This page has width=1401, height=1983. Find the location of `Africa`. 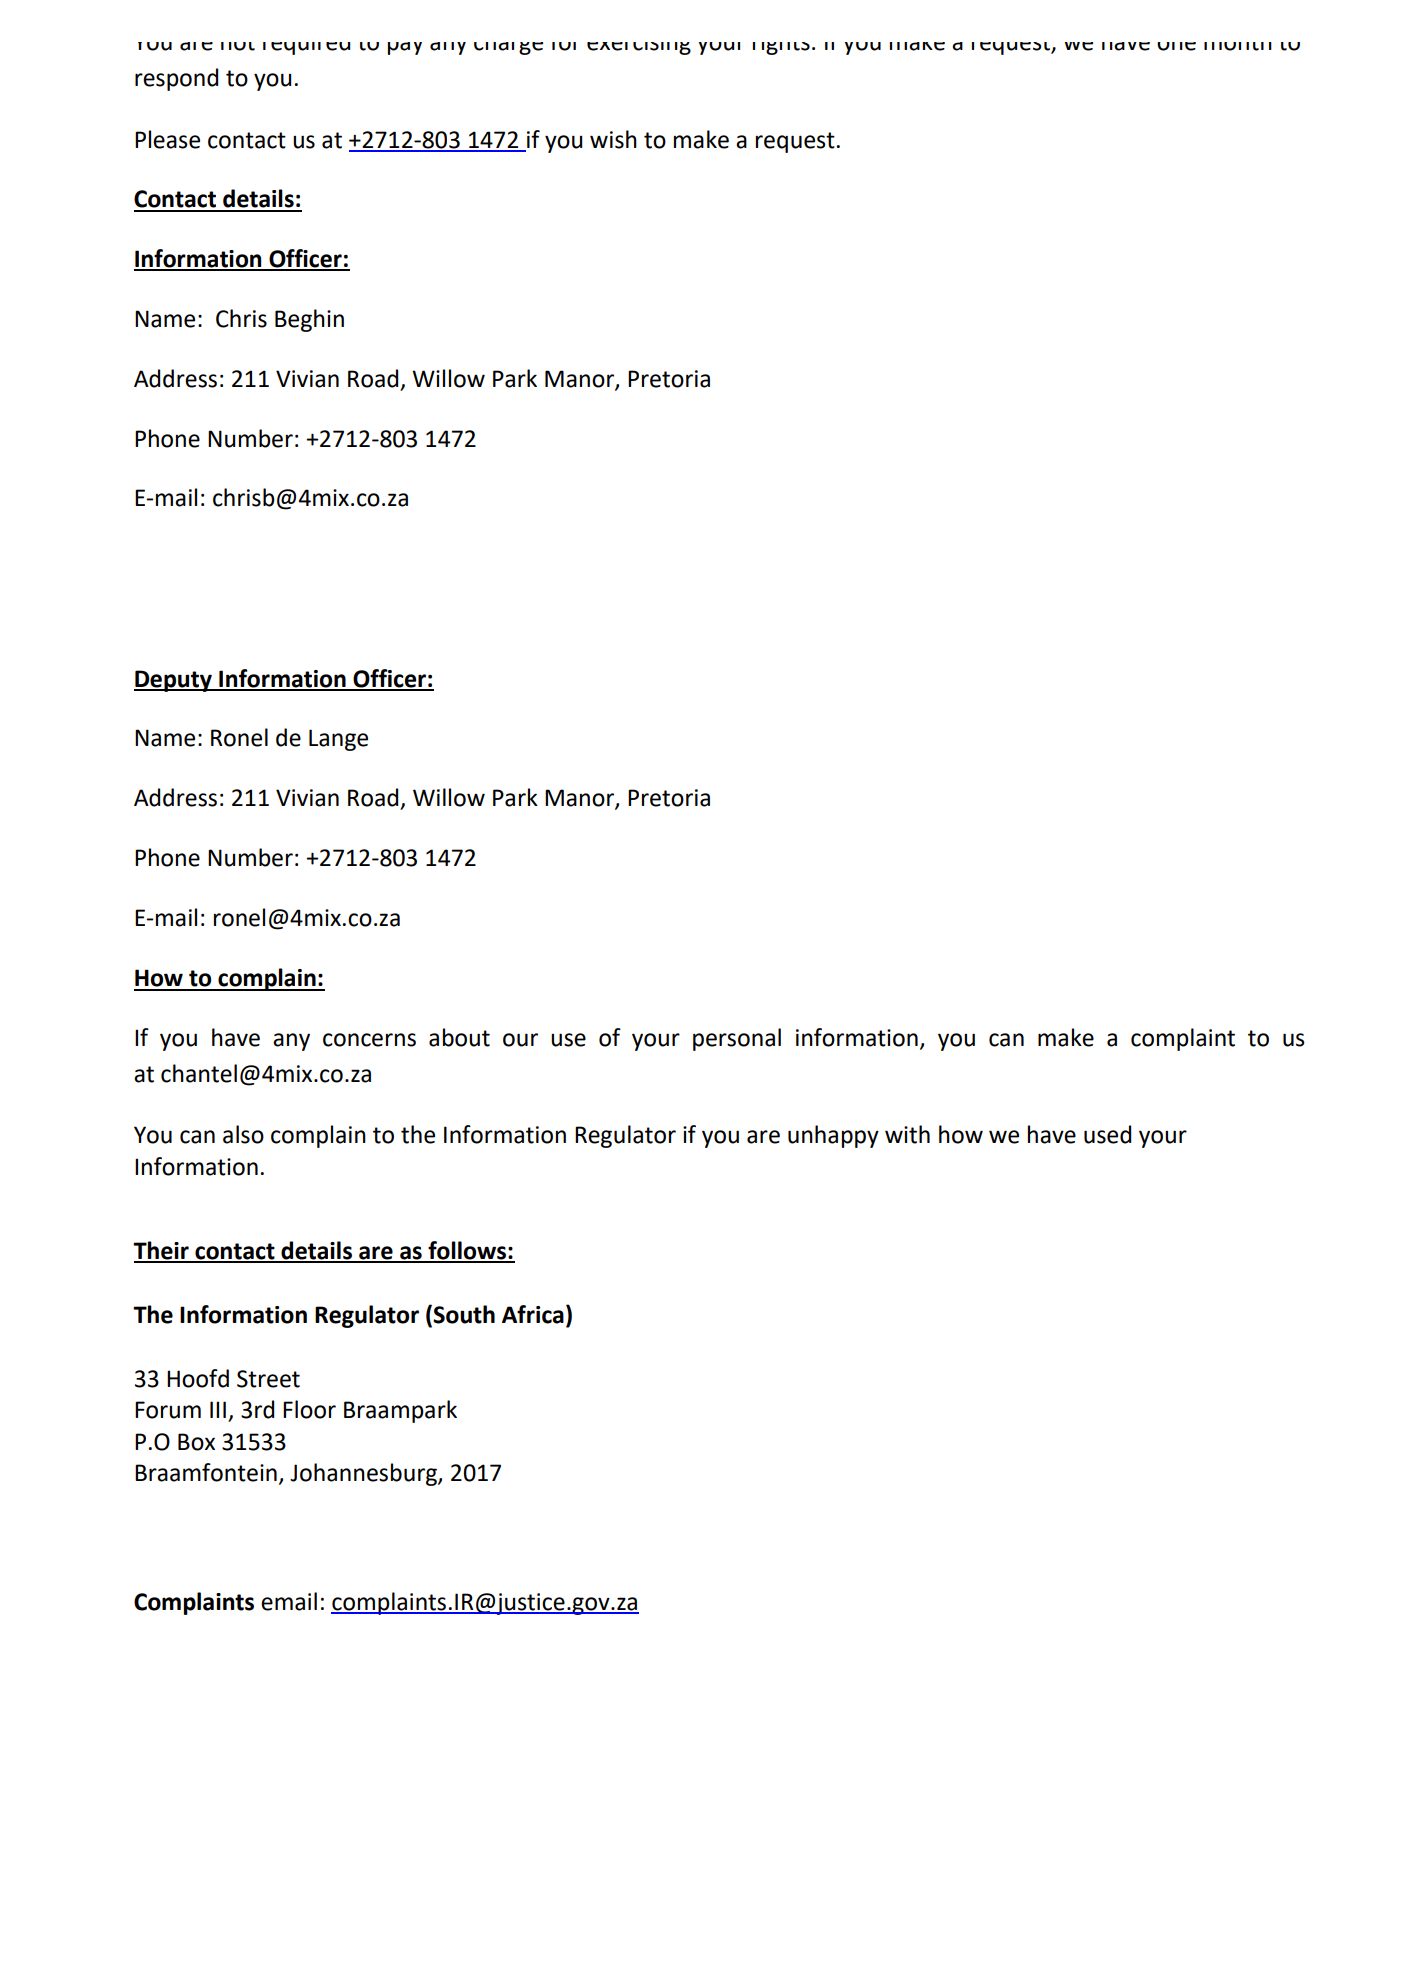

Africa is located at coordinates (533, 1314).
